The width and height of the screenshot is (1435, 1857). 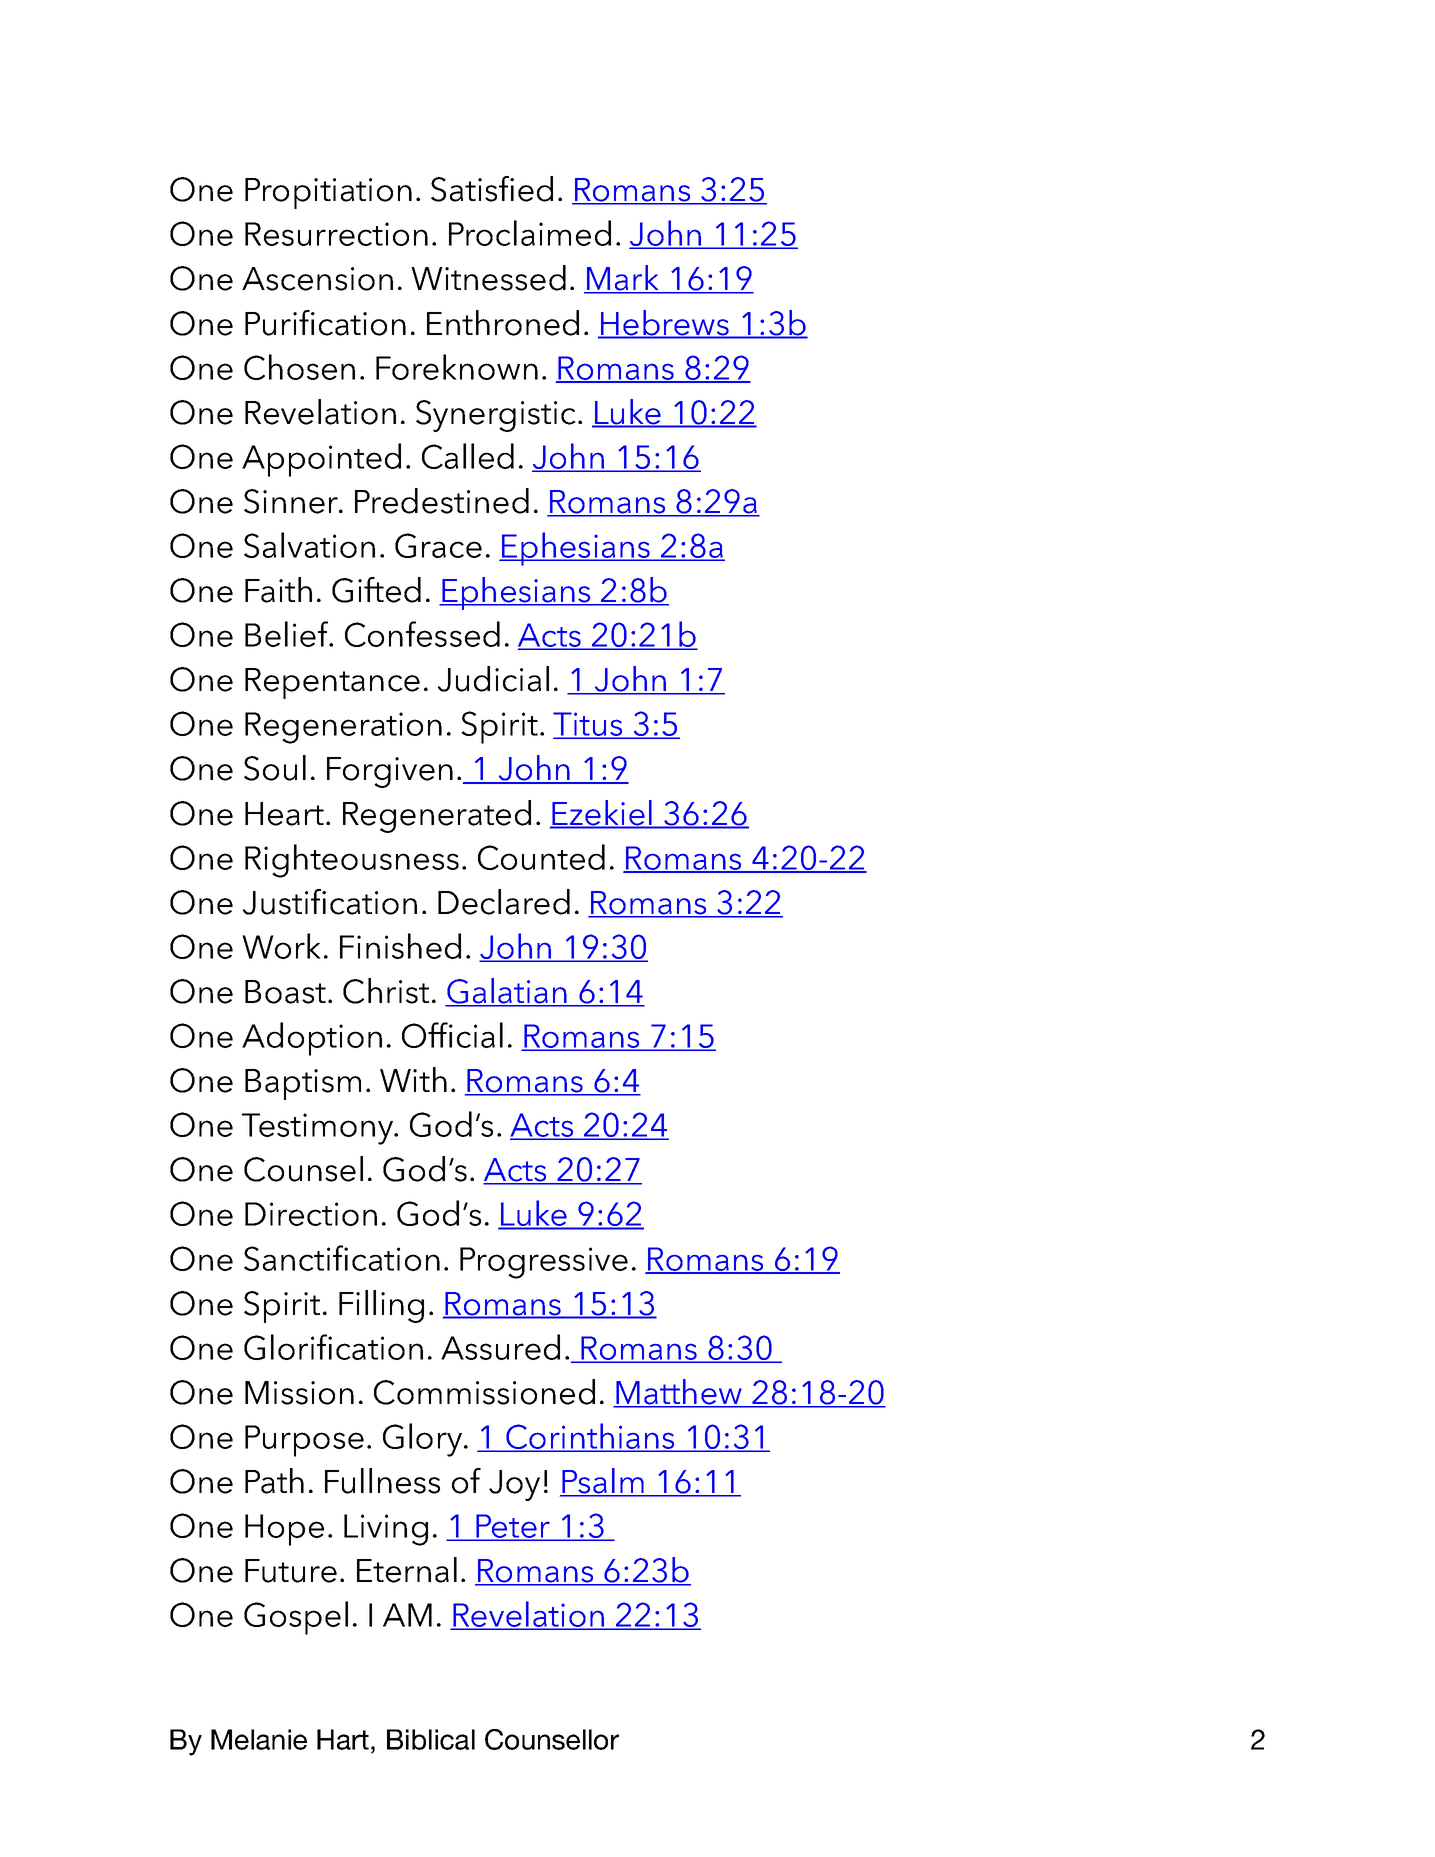 What do you see at coordinates (431, 1739) in the screenshot?
I see `Biblical` at bounding box center [431, 1739].
